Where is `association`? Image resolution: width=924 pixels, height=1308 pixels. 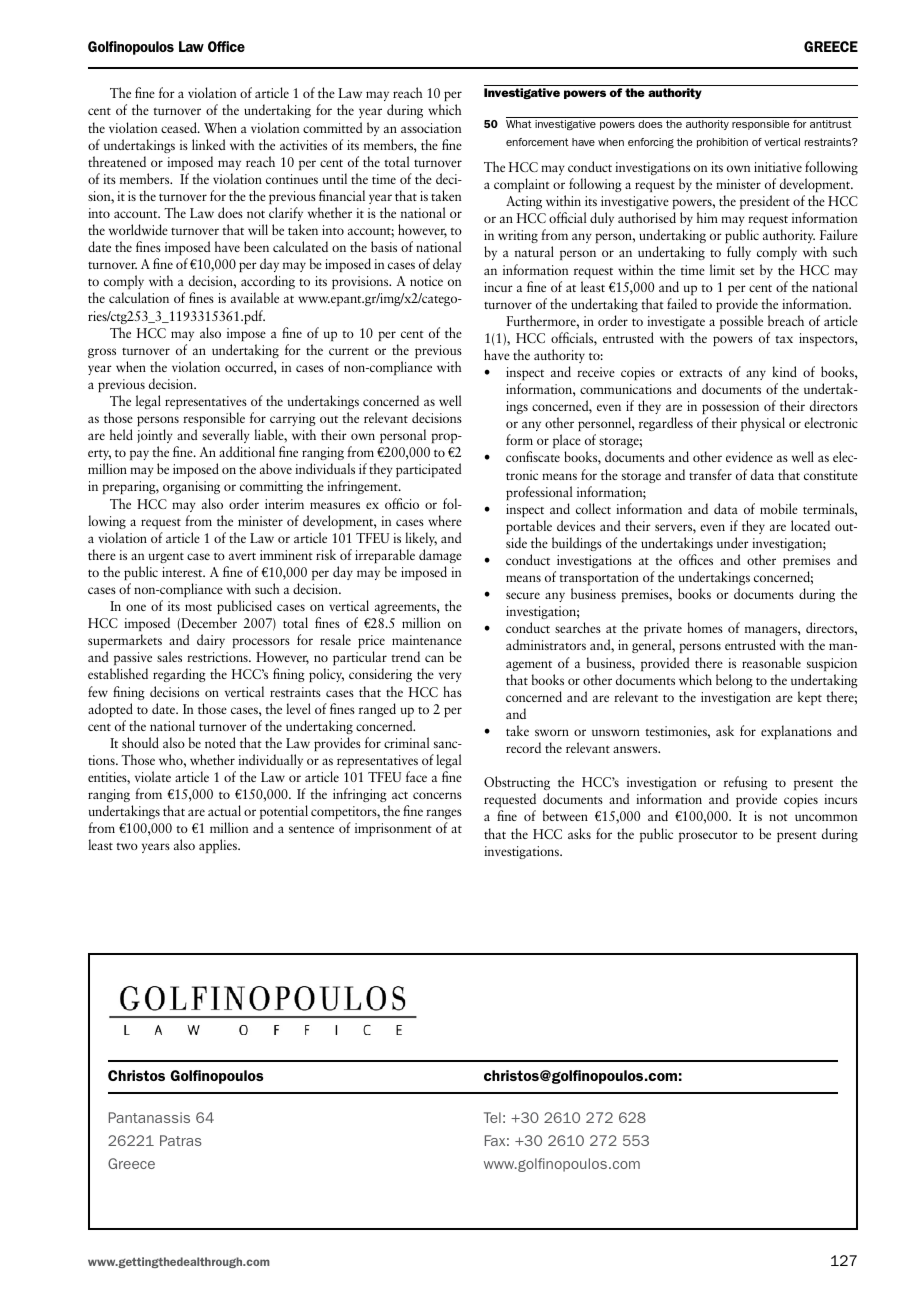
association is located at coordinates (431, 128).
